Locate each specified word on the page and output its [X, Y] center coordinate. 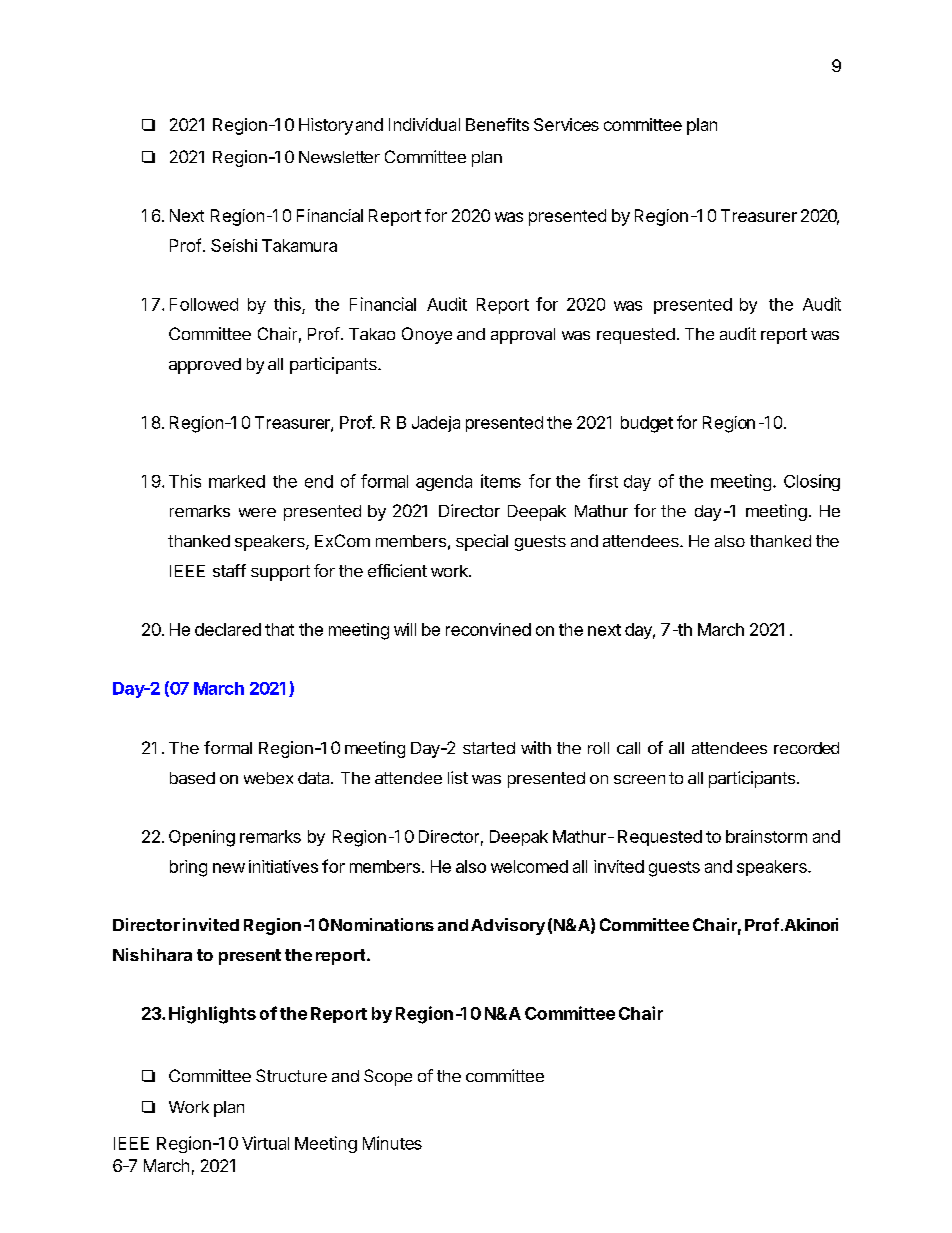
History [326, 126]
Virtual [265, 1143]
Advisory [508, 926]
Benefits [497, 124]
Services [566, 124]
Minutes [392, 1143]
